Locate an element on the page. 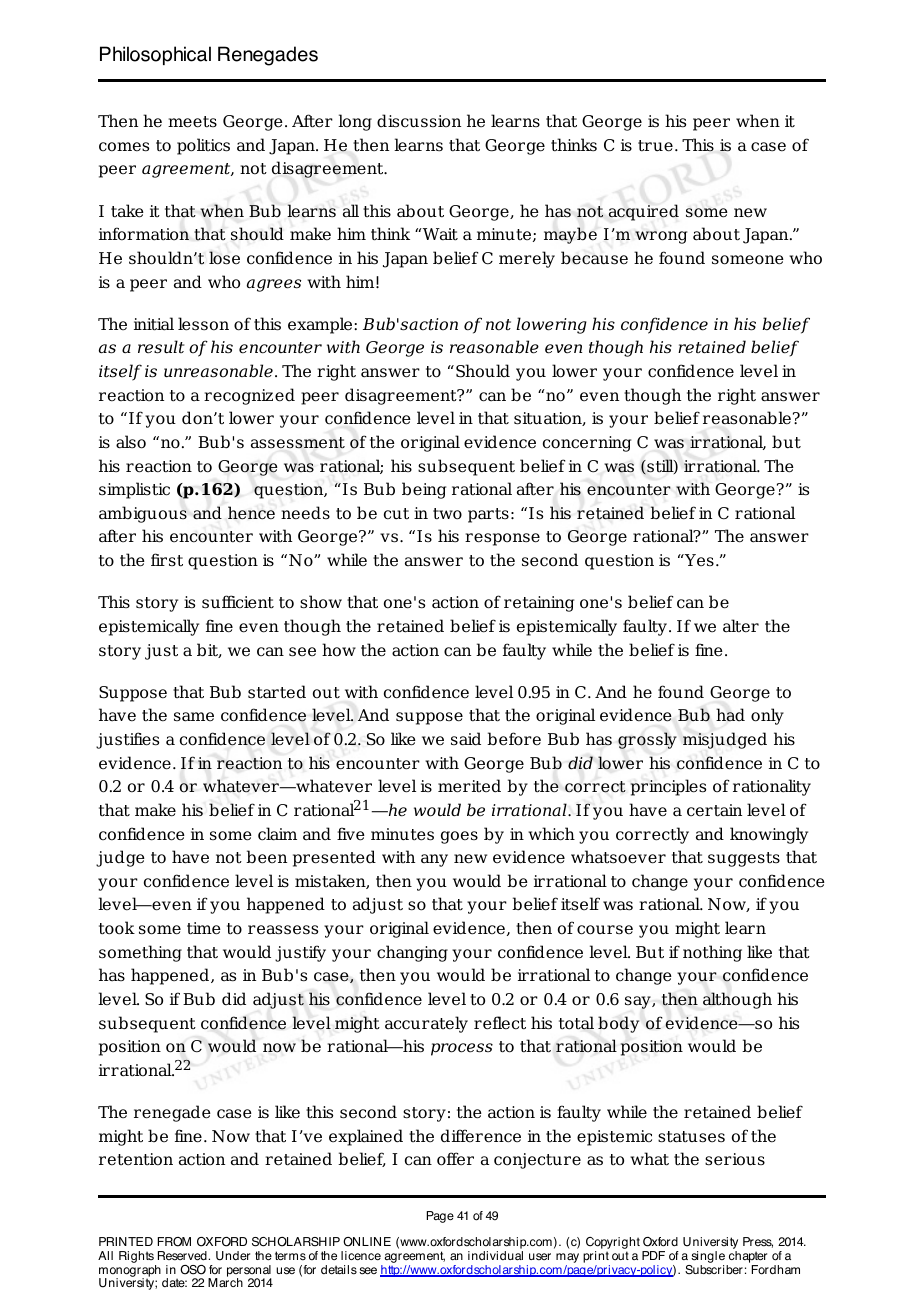  Reserved is located at coordinates (182, 1256).
